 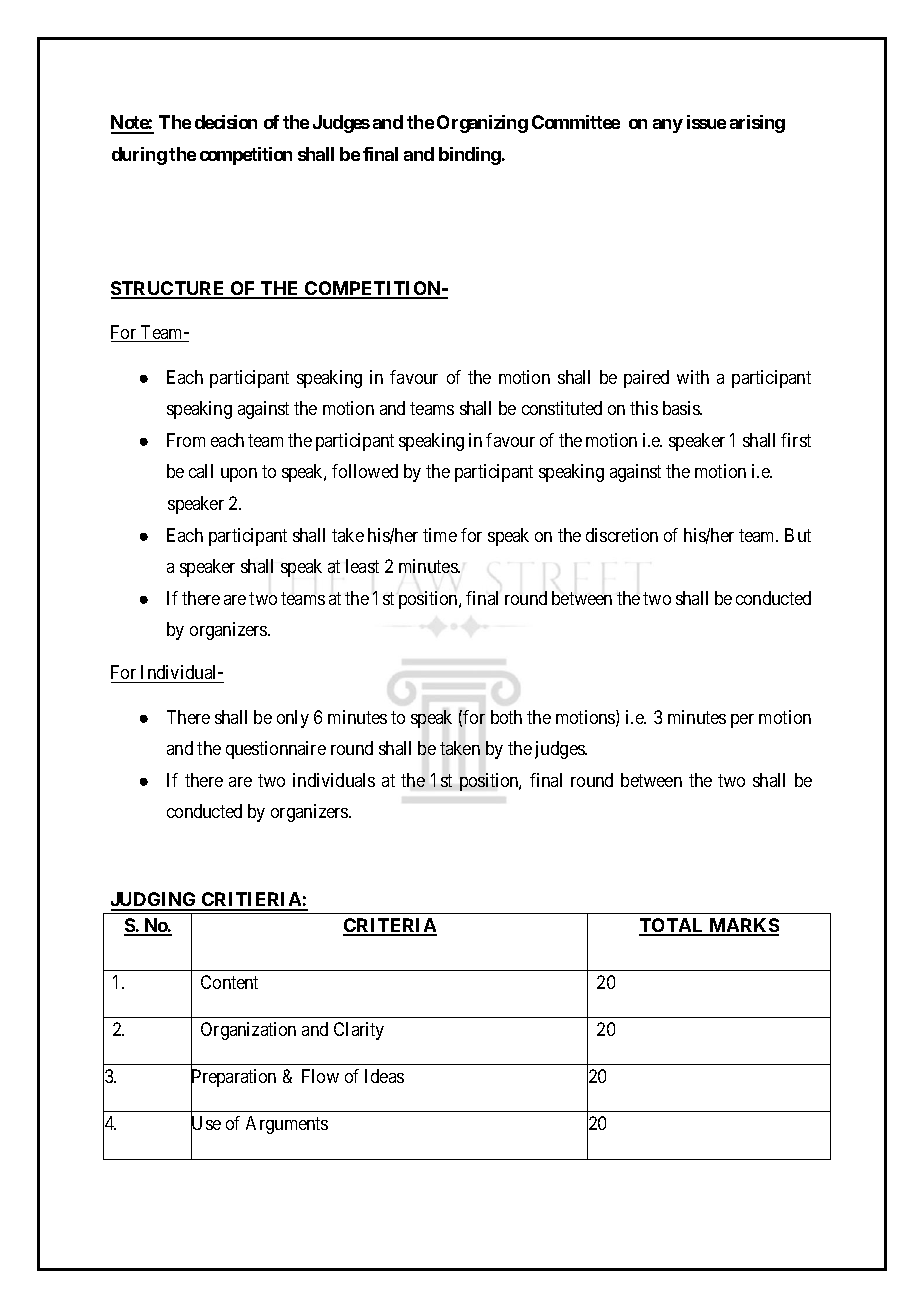 What do you see at coordinates (706, 122) in the screenshot?
I see `issue` at bounding box center [706, 122].
